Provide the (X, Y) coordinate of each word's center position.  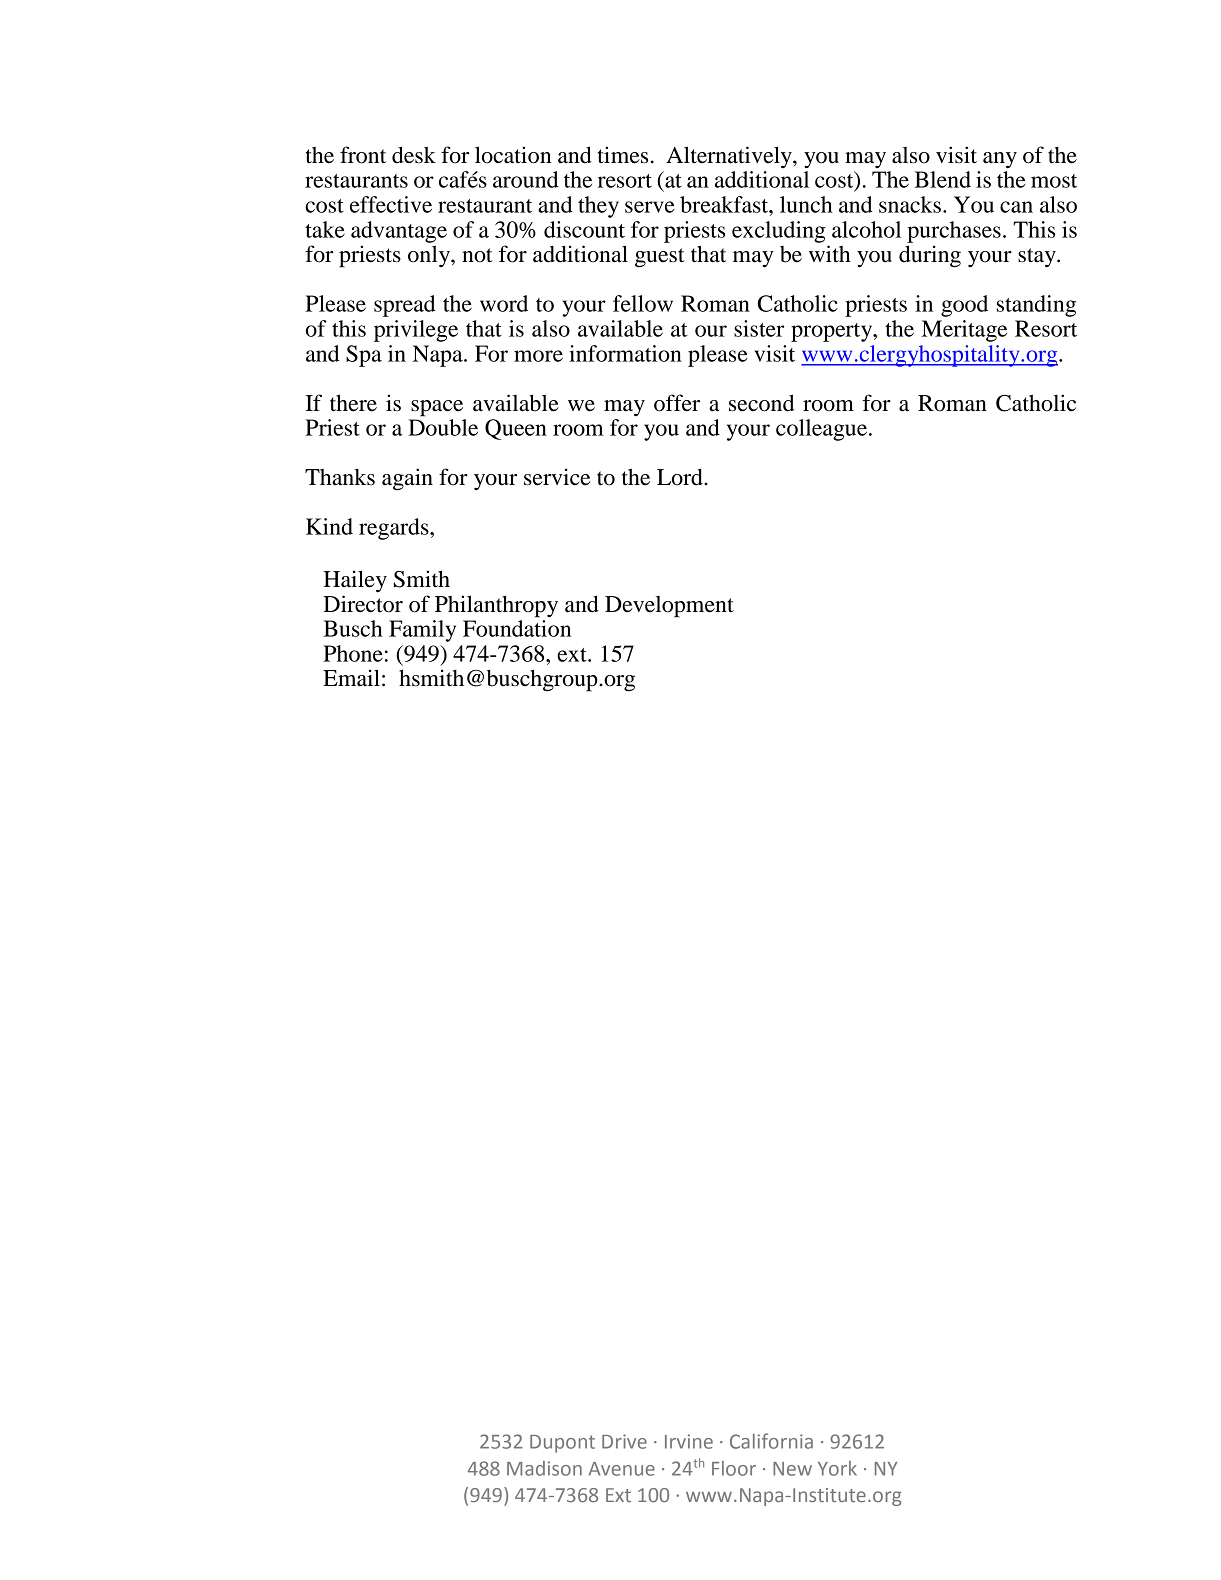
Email (351, 677)
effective (391, 204)
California (771, 1441)
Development (669, 607)
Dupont (562, 1444)
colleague (823, 430)
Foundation (517, 628)
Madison (544, 1468)
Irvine (689, 1441)
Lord (681, 477)
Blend (942, 179)
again (407, 479)
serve (650, 207)
